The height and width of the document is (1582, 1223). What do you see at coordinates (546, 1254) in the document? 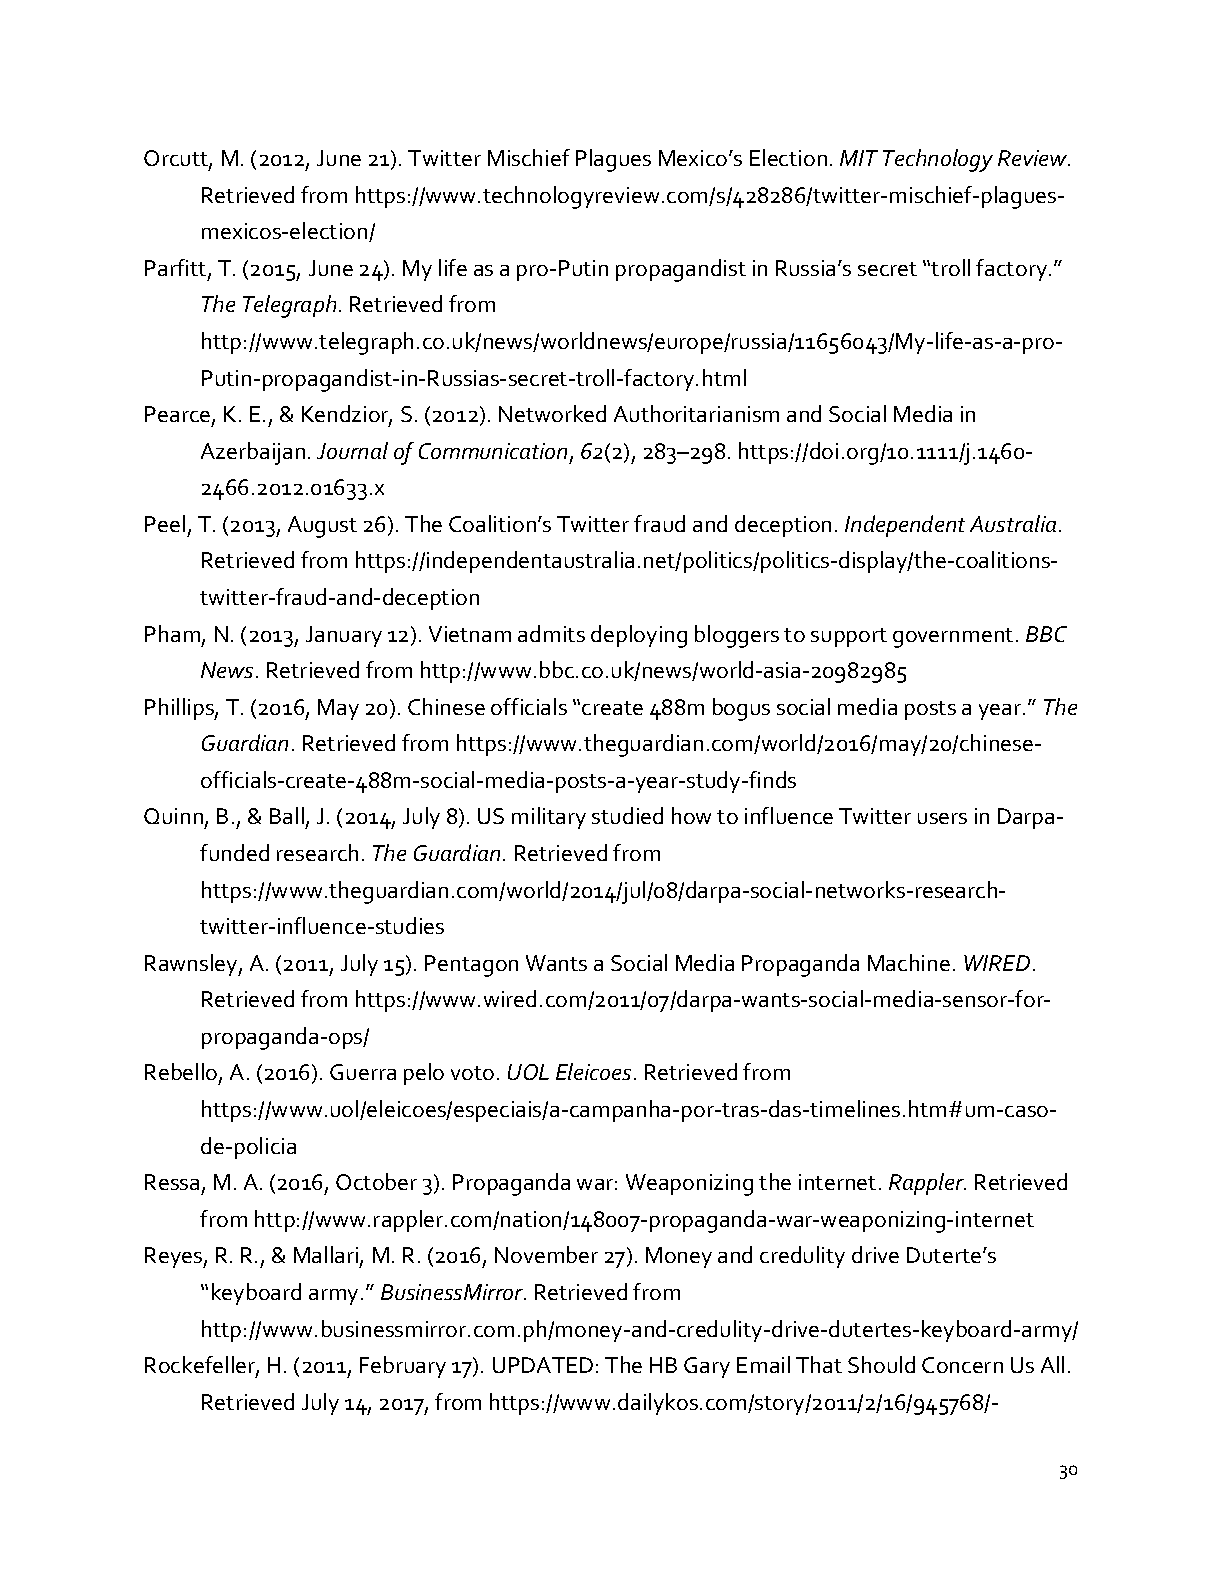
I see `November` at bounding box center [546, 1254].
